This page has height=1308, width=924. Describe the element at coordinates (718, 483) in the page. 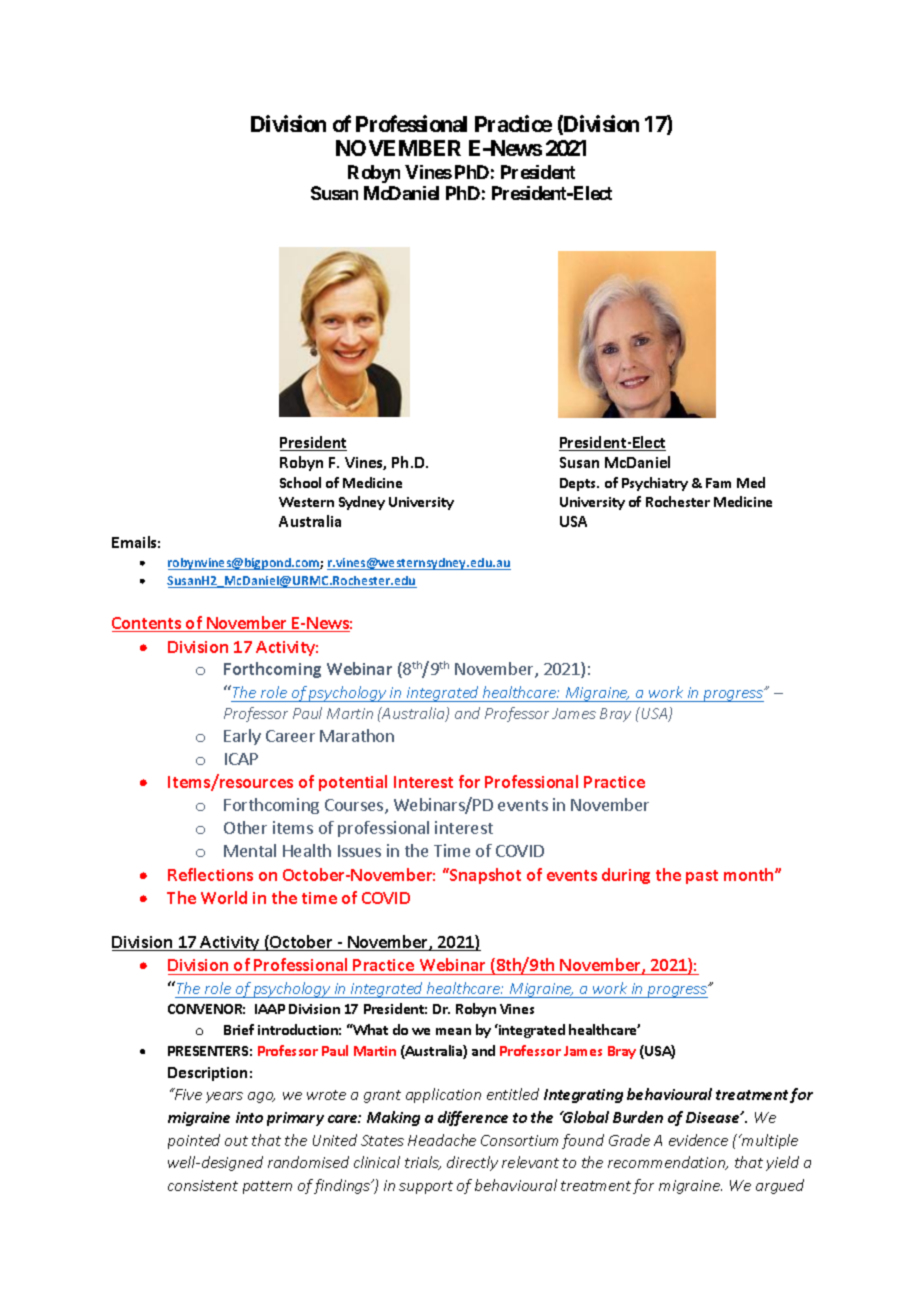

I see `Fam` at that location.
